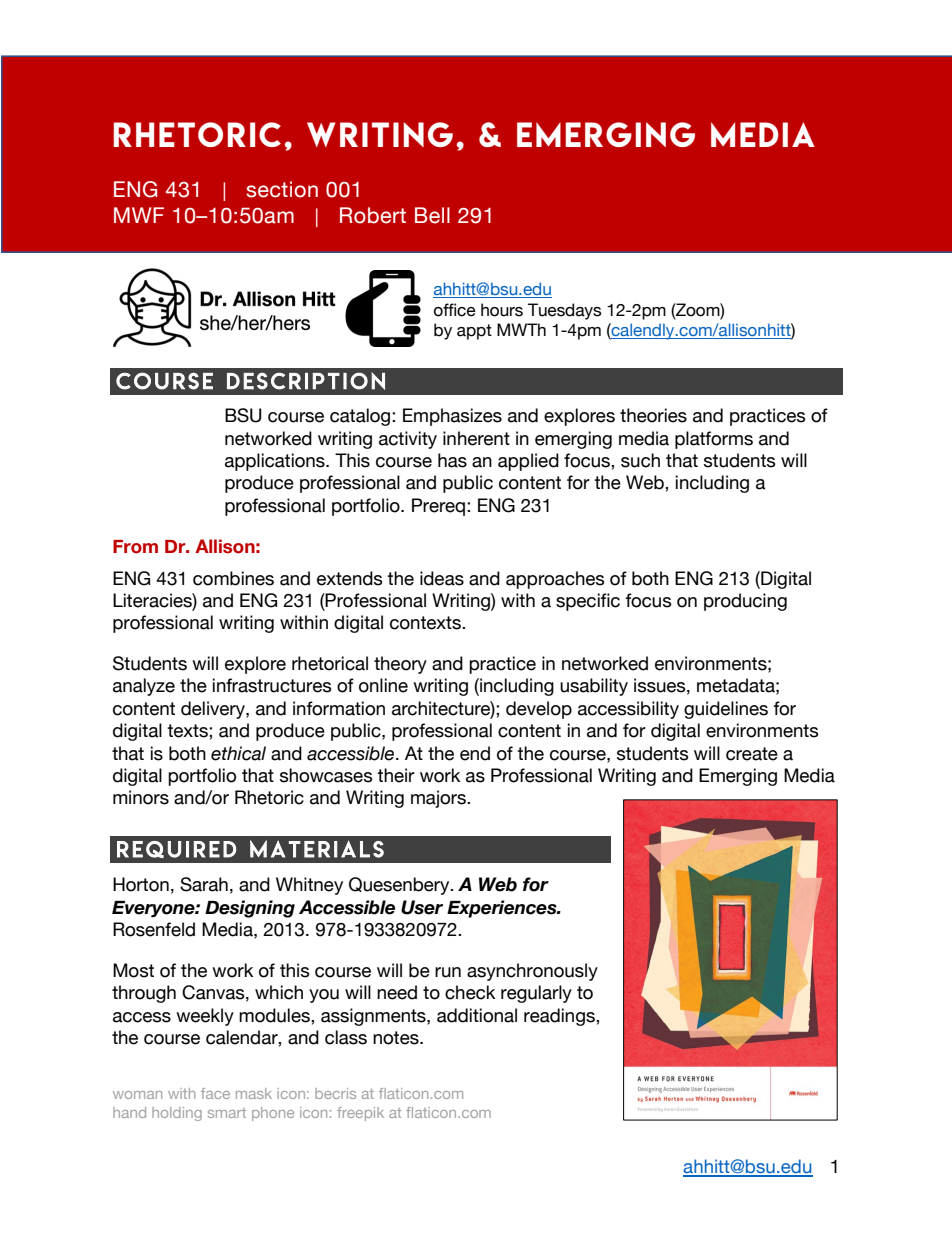 This page has width=952, height=1233. I want to click on Emphasizes, so click(452, 417).
